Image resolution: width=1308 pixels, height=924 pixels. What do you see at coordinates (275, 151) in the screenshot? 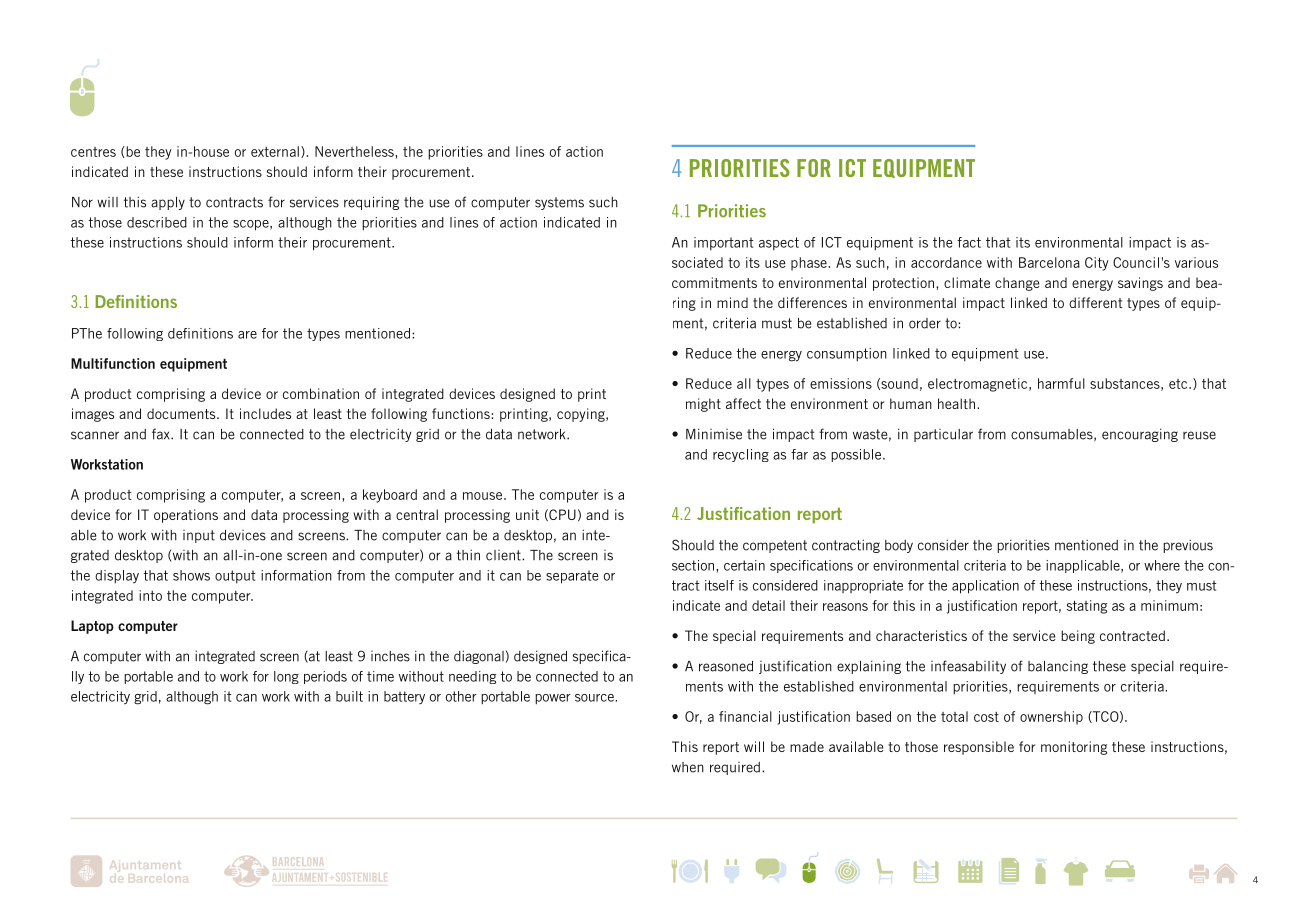
I see `external` at bounding box center [275, 151].
